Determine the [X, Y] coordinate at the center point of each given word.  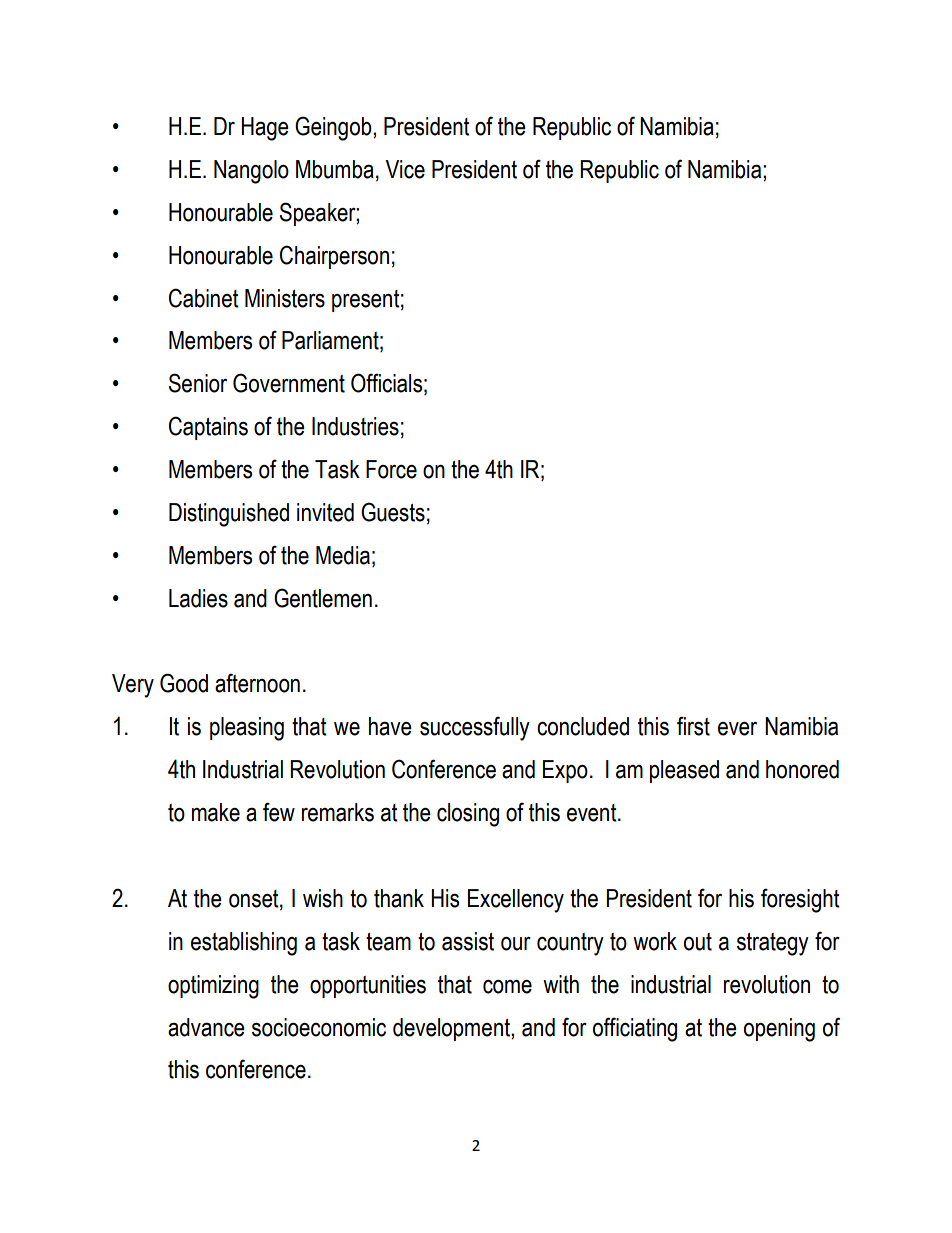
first [693, 726]
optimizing [213, 987]
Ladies [198, 598]
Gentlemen [323, 598]
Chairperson [334, 257]
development [452, 1029]
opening [779, 1030]
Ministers [285, 298]
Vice [405, 169]
